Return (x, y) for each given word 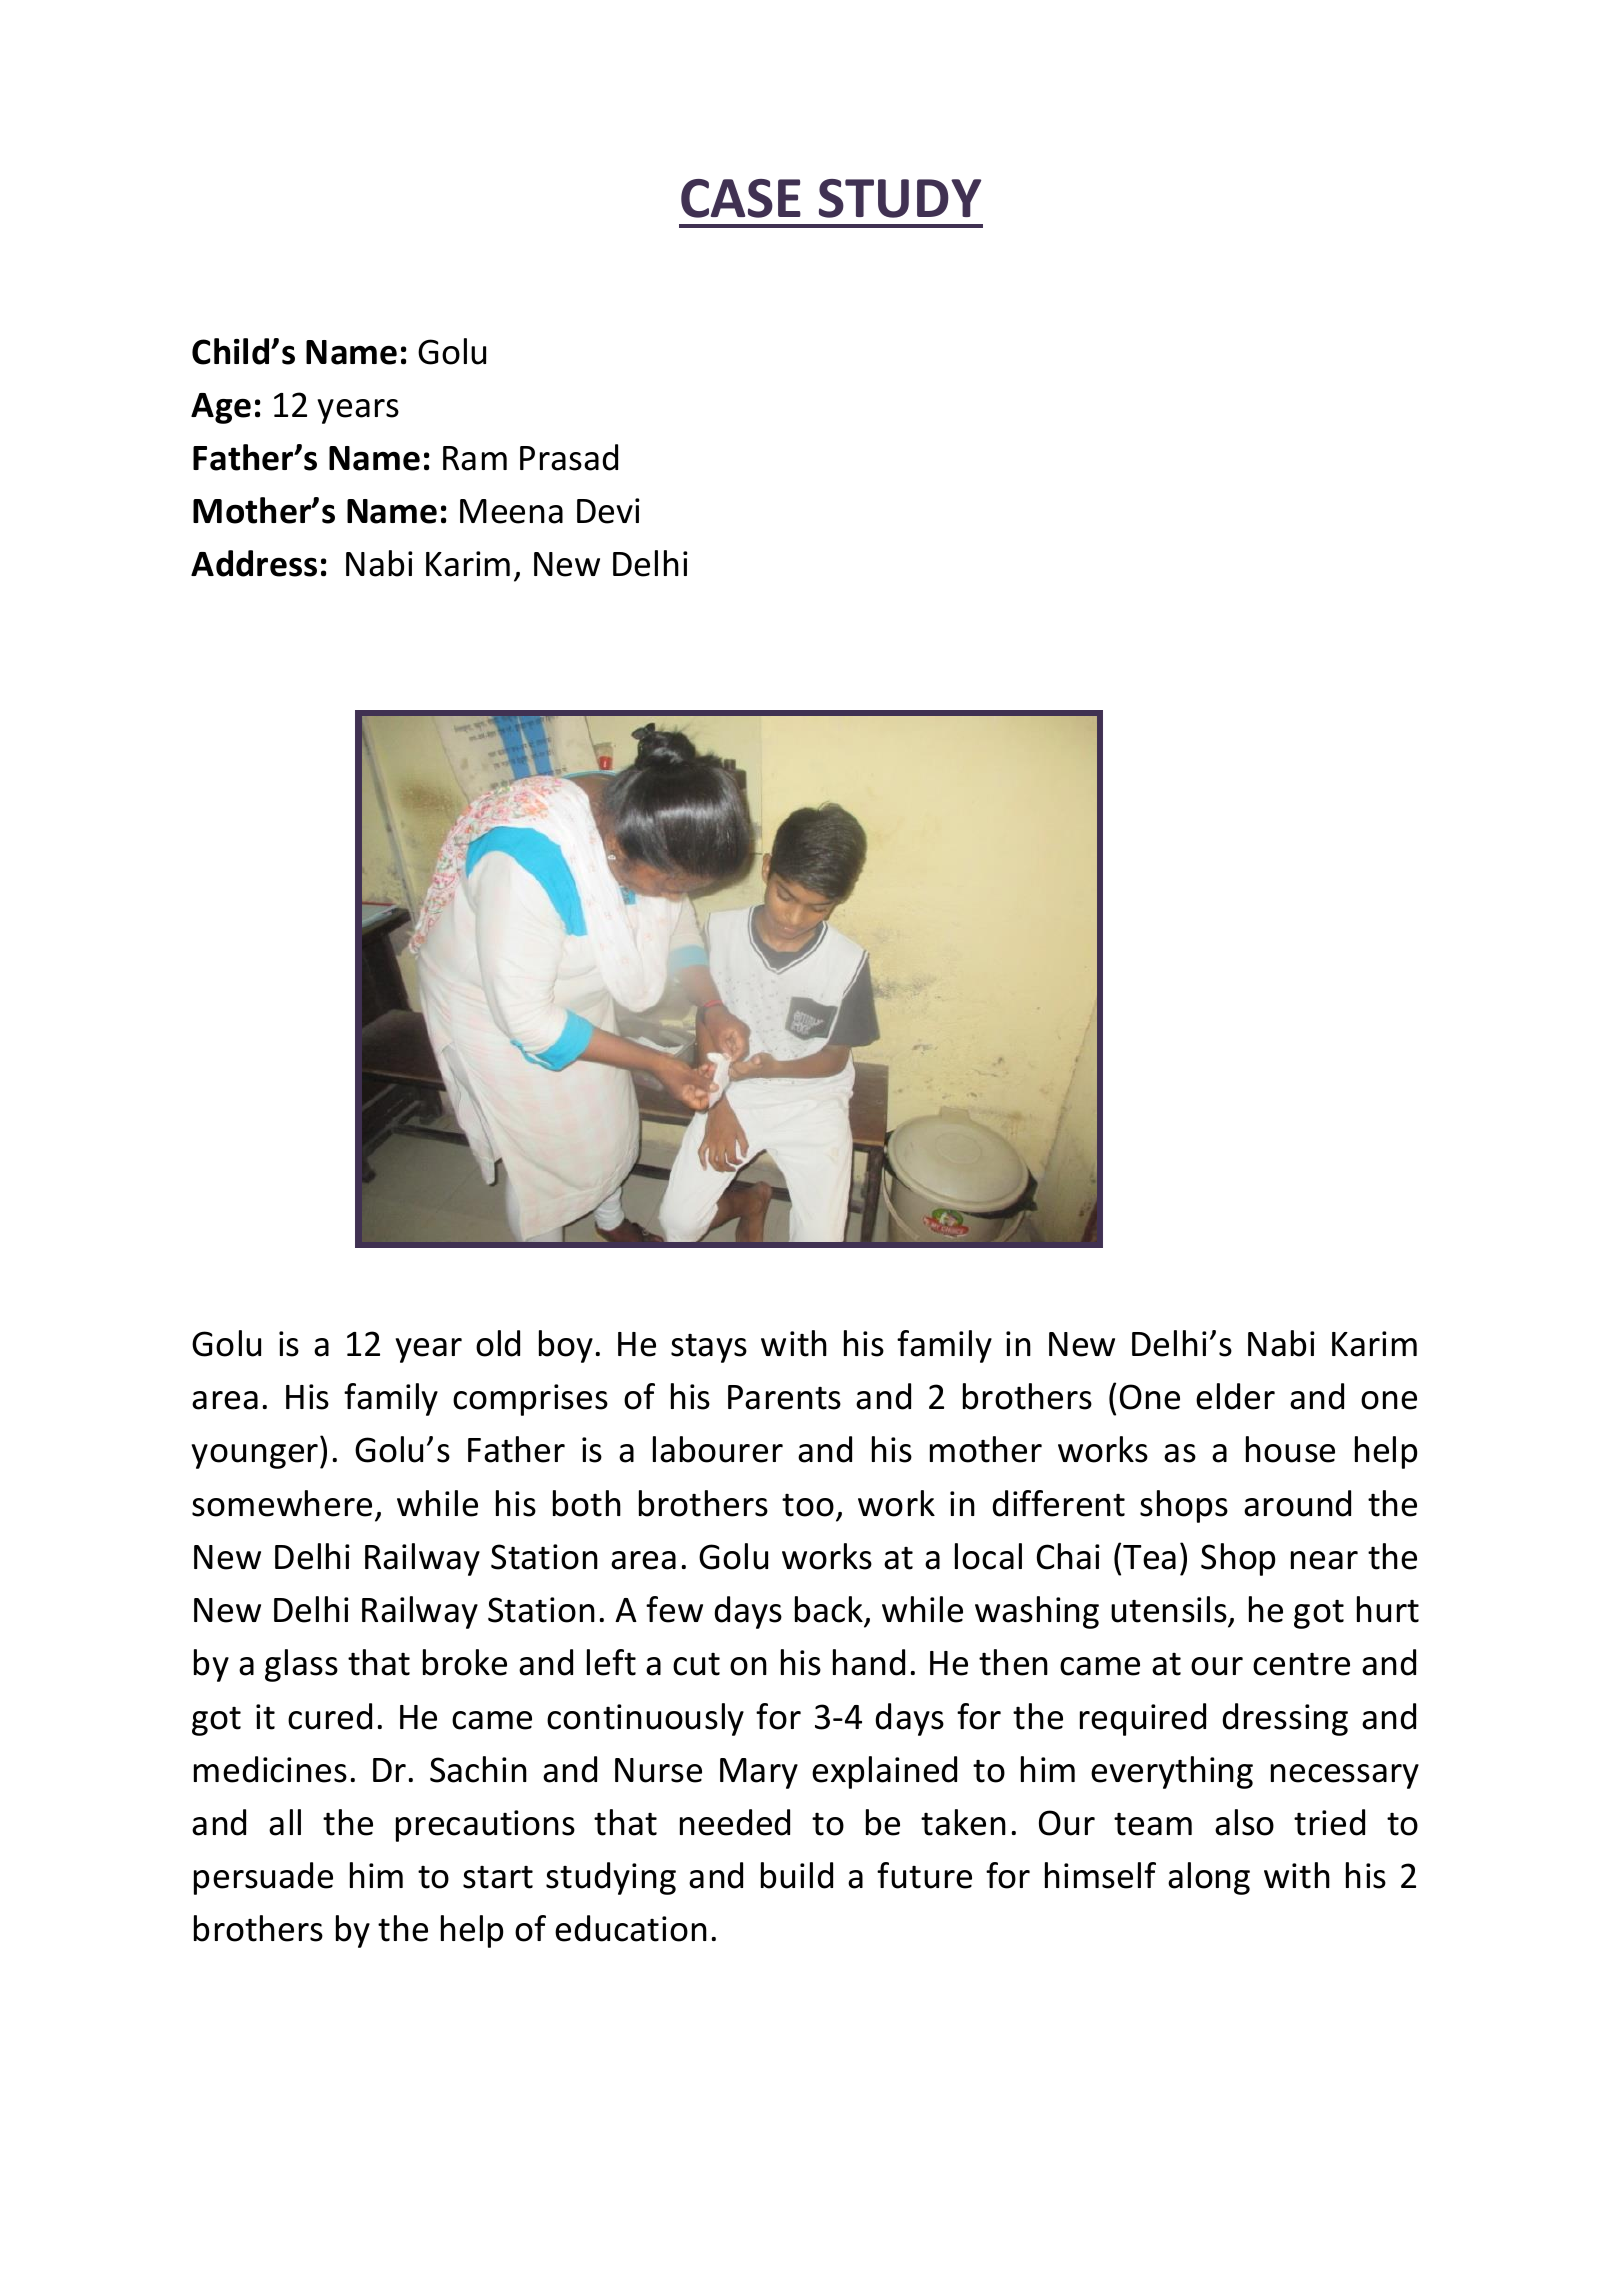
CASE (741, 198)
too (808, 1505)
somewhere (282, 1503)
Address (254, 563)
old (498, 1343)
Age (221, 408)
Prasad (569, 457)
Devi (608, 511)
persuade (263, 1878)
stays (709, 1348)
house (1290, 1449)
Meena (511, 511)
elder (1235, 1396)
